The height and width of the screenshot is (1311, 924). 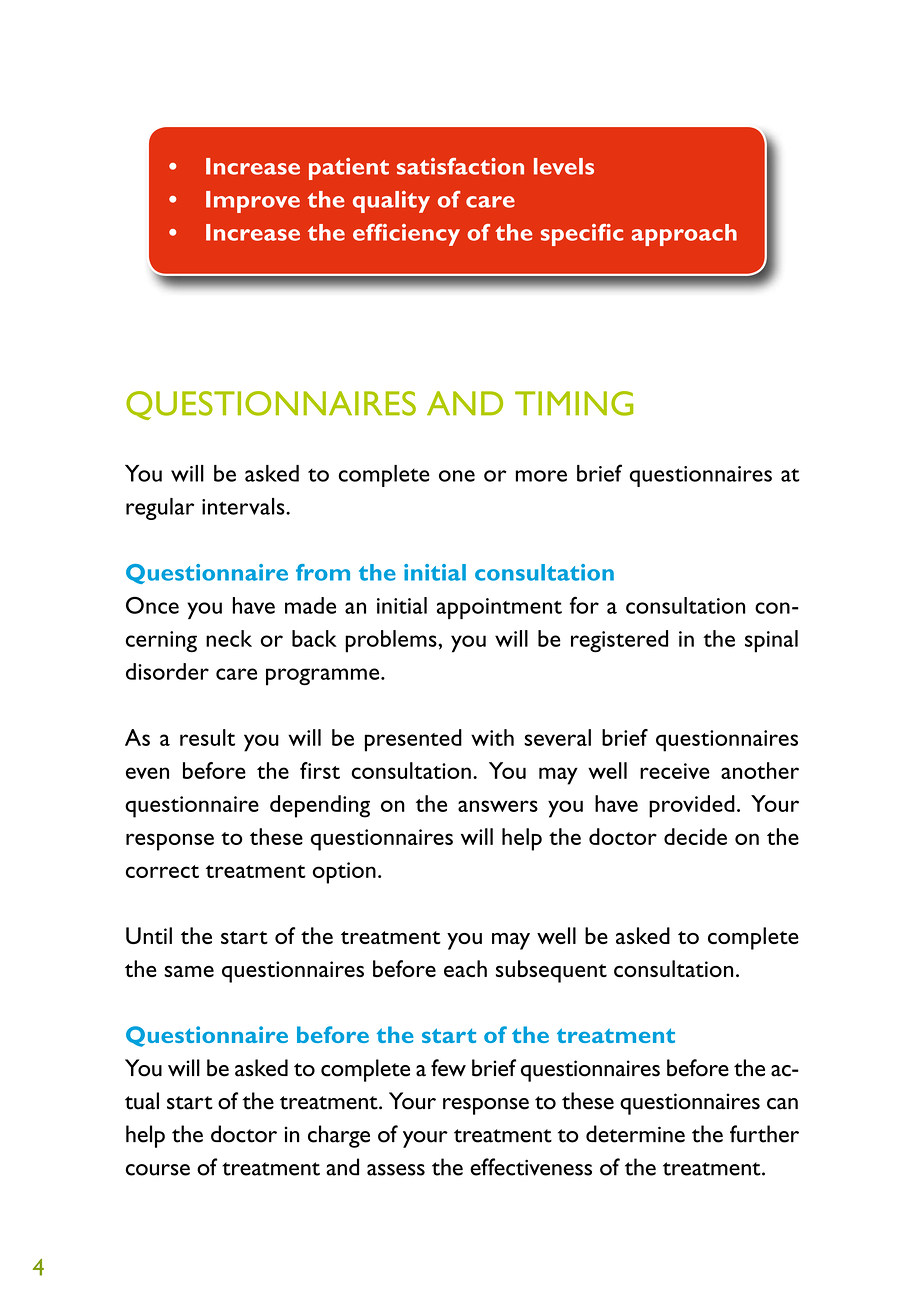 What do you see at coordinates (158, 1170) in the screenshot?
I see `course` at bounding box center [158, 1170].
